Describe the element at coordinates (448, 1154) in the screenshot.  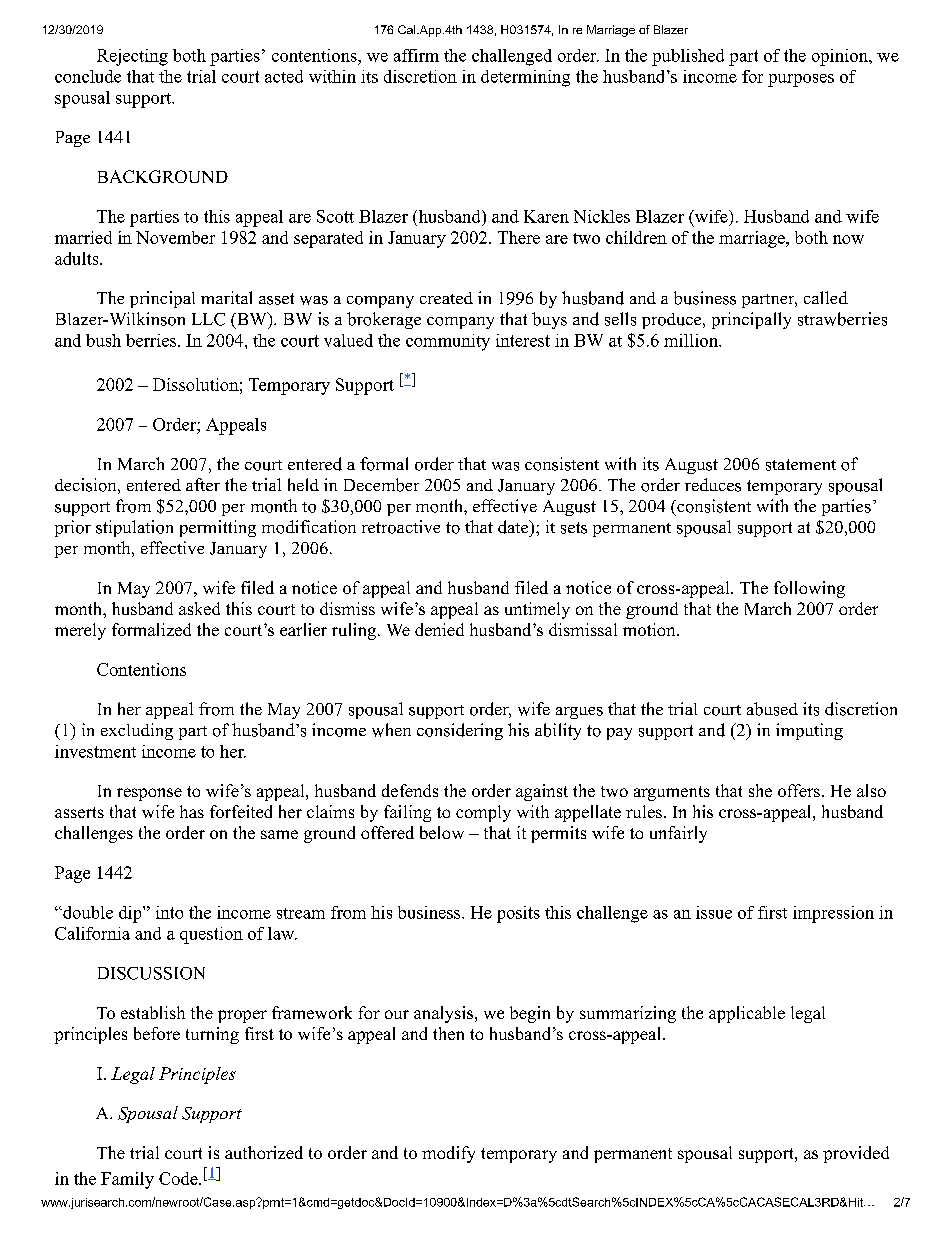
I see `modify` at that location.
